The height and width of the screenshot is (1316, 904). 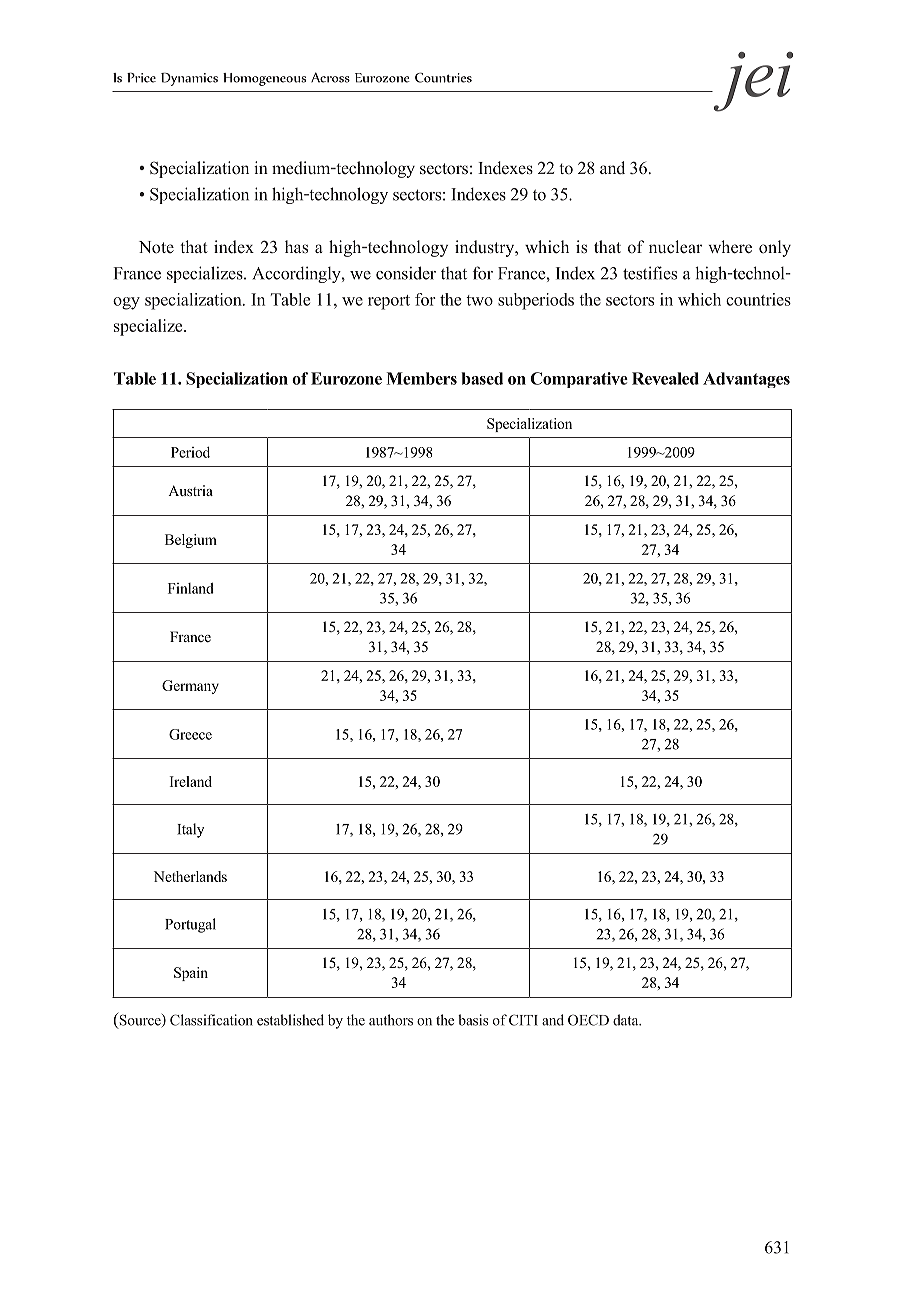 I want to click on basis, so click(x=473, y=1020).
